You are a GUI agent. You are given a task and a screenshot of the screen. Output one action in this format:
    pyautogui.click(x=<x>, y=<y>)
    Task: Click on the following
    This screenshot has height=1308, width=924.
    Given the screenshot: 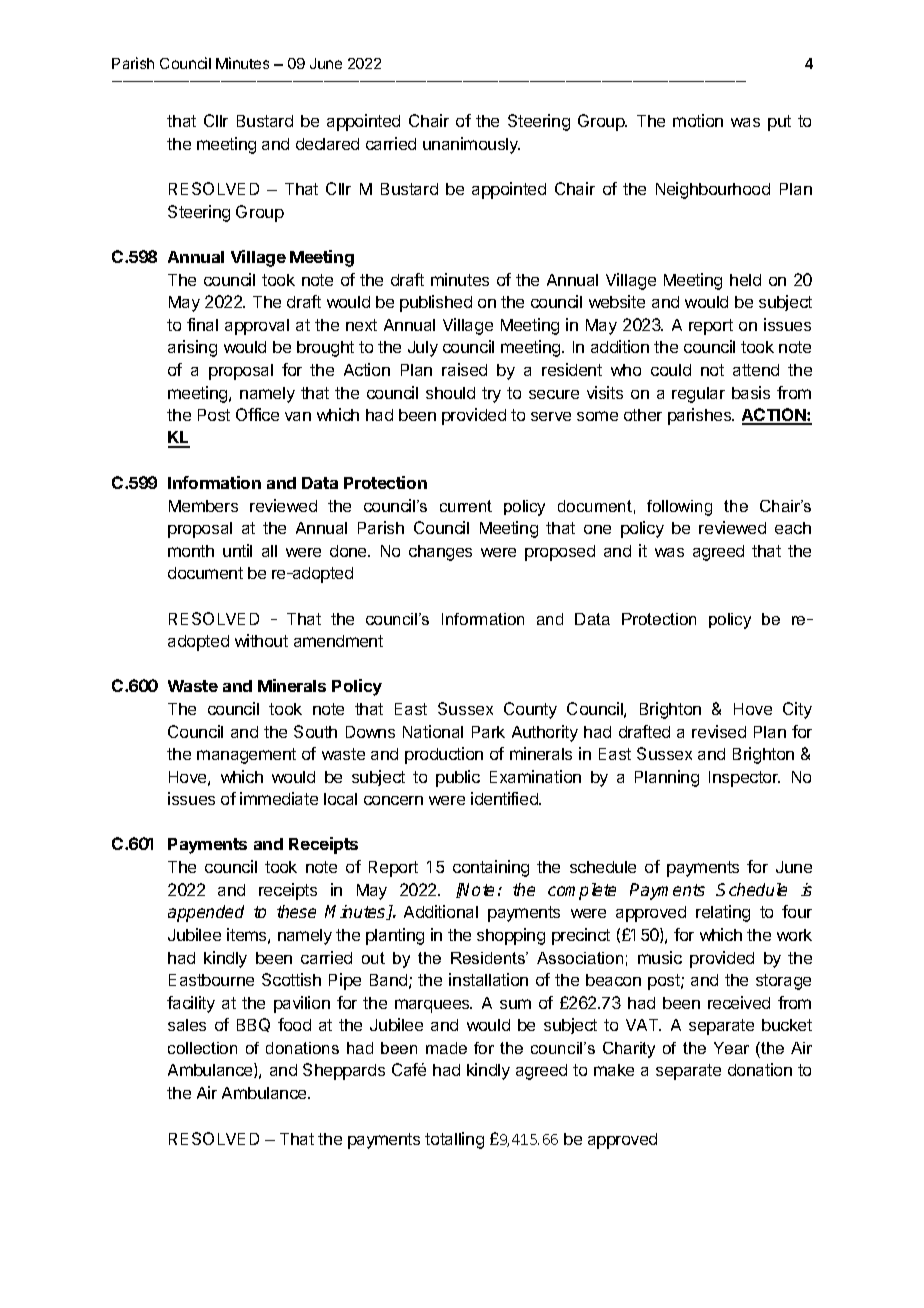 What is the action you would take?
    pyautogui.click(x=679, y=508)
